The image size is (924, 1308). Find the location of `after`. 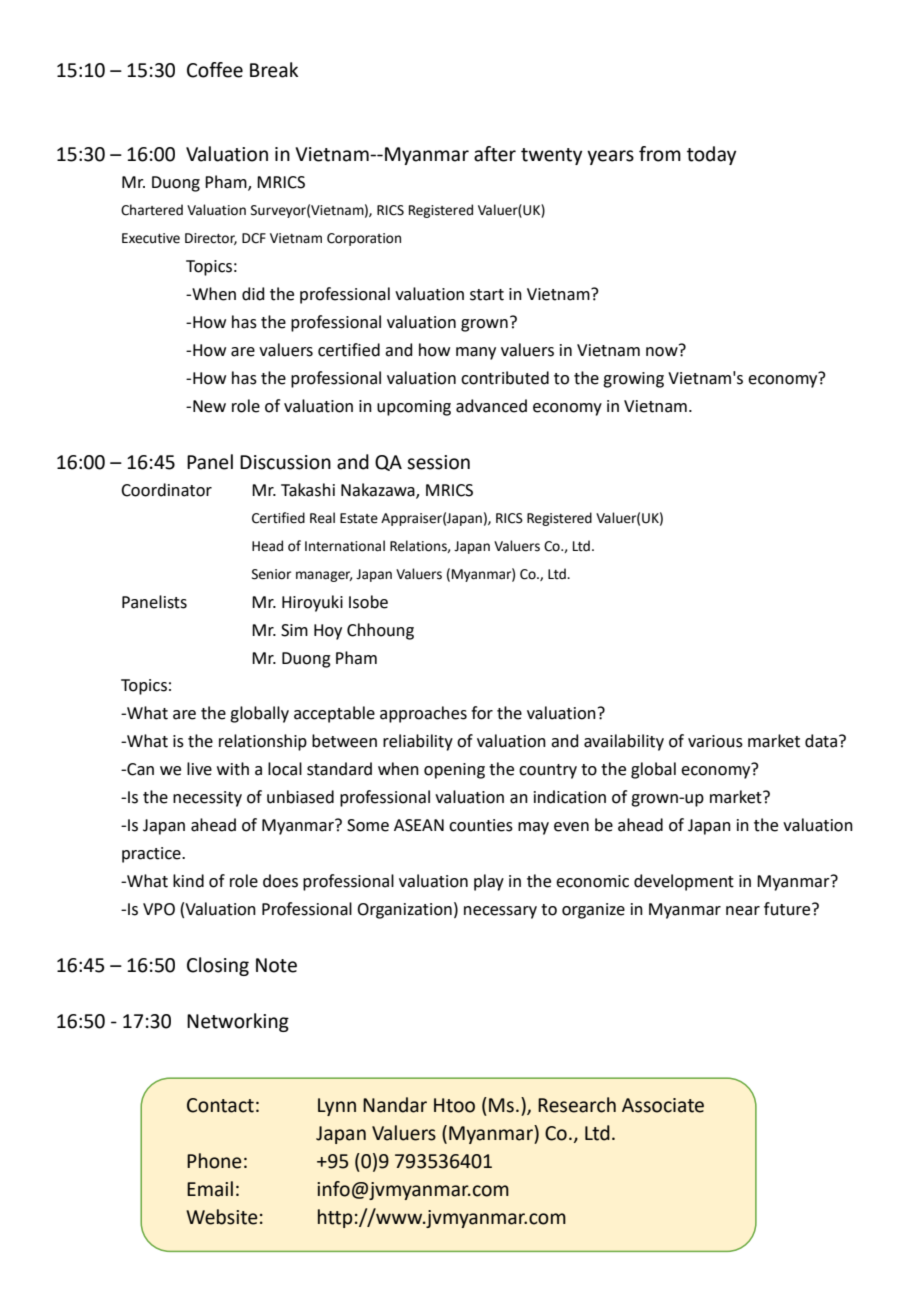

after is located at coordinates (495, 154).
